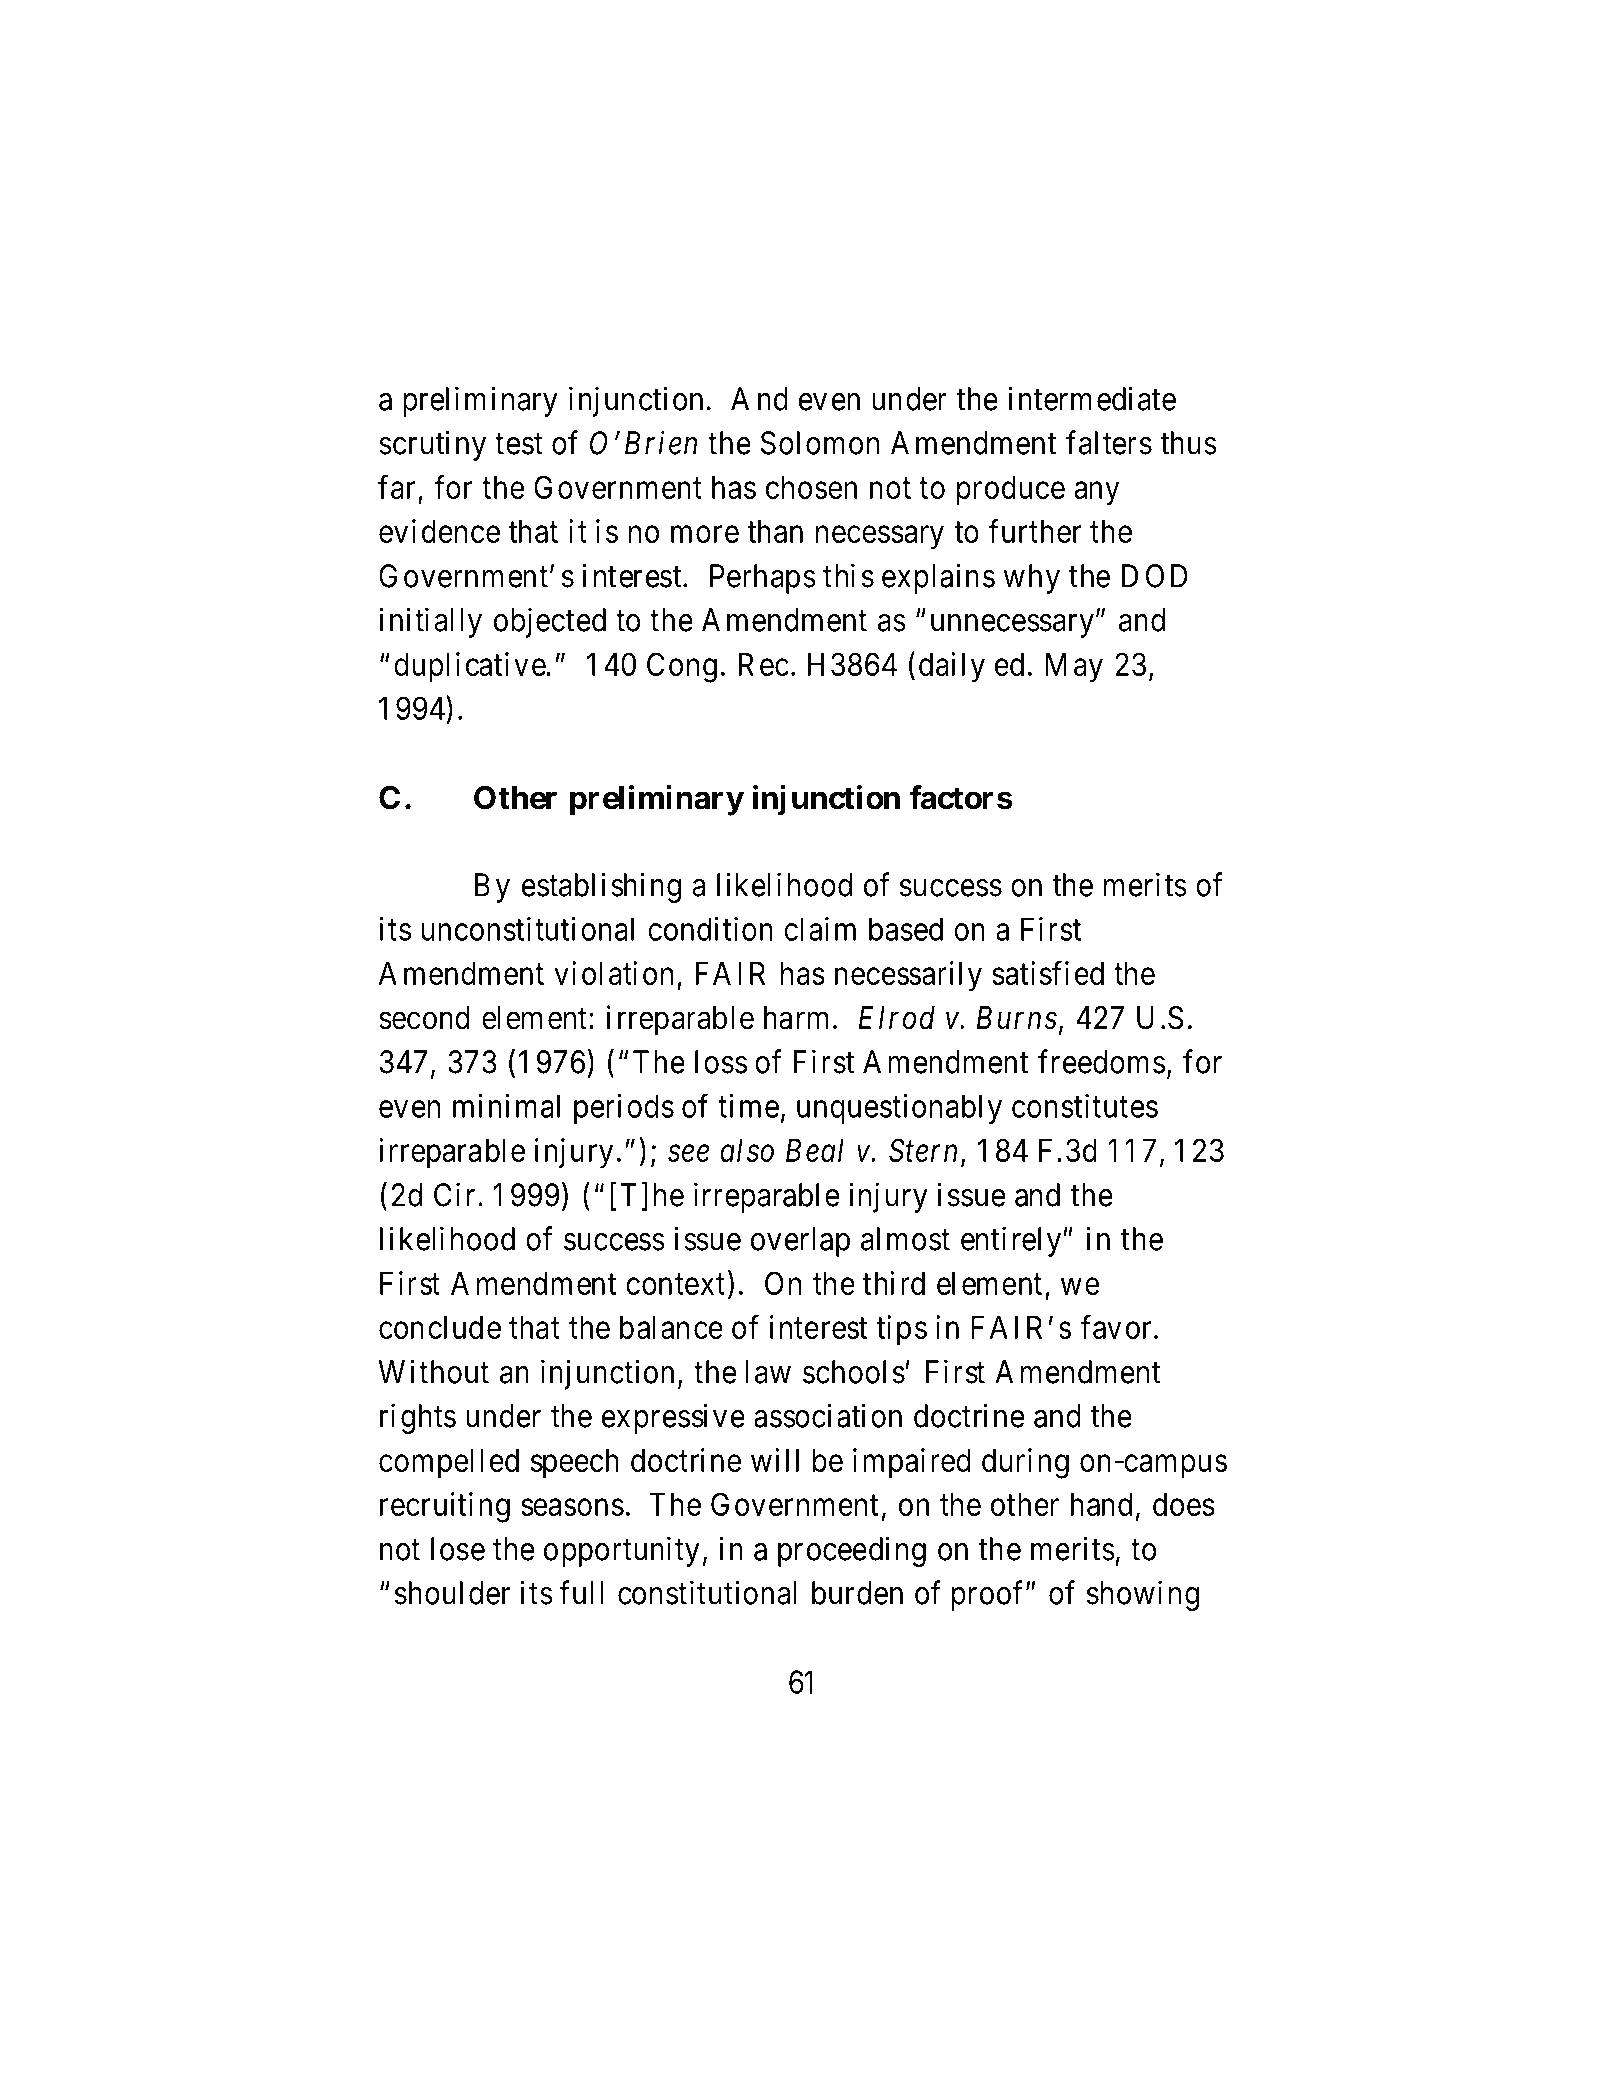  I want to click on harm, so click(796, 1018).
